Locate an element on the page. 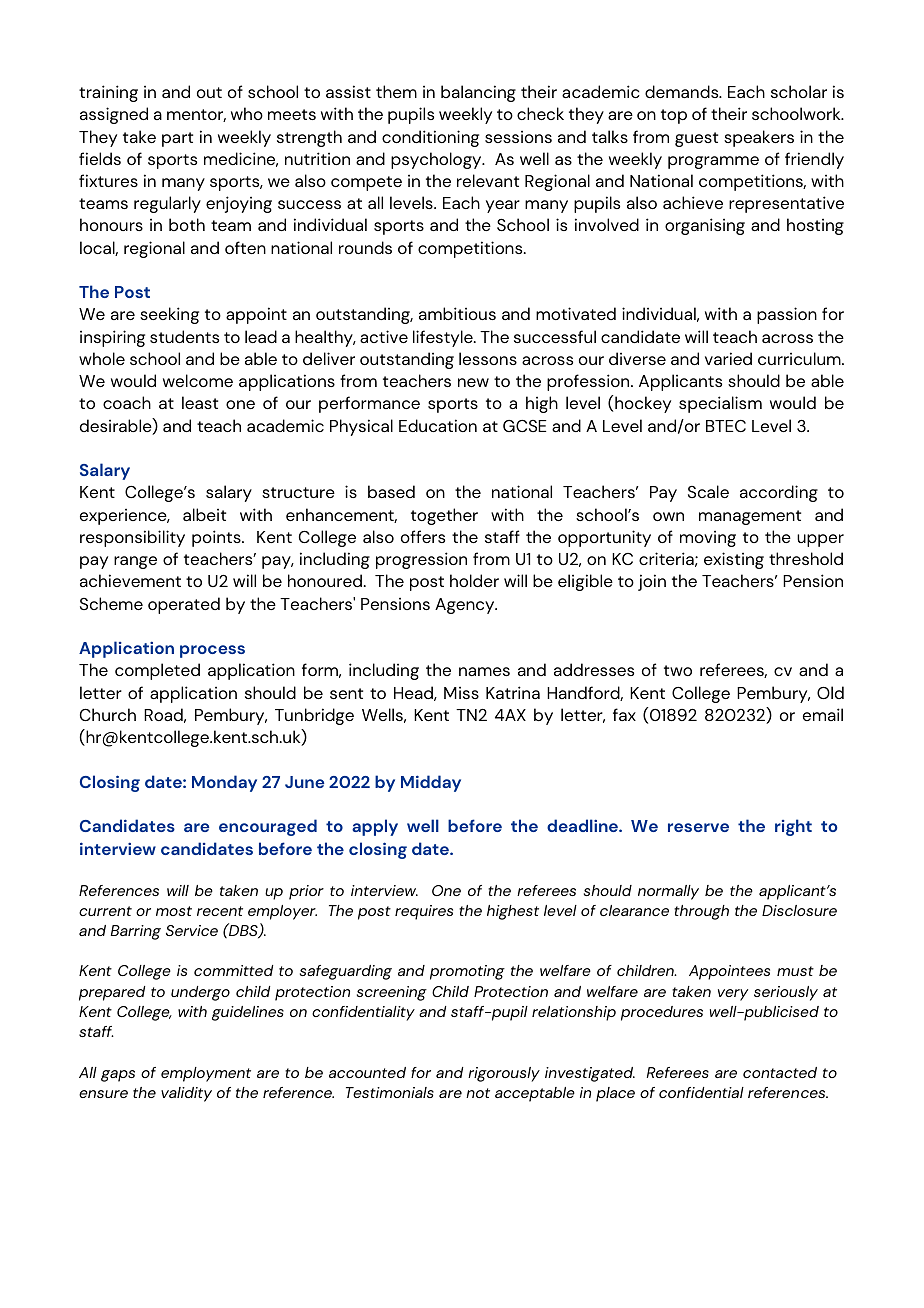  Scale is located at coordinates (708, 491).
